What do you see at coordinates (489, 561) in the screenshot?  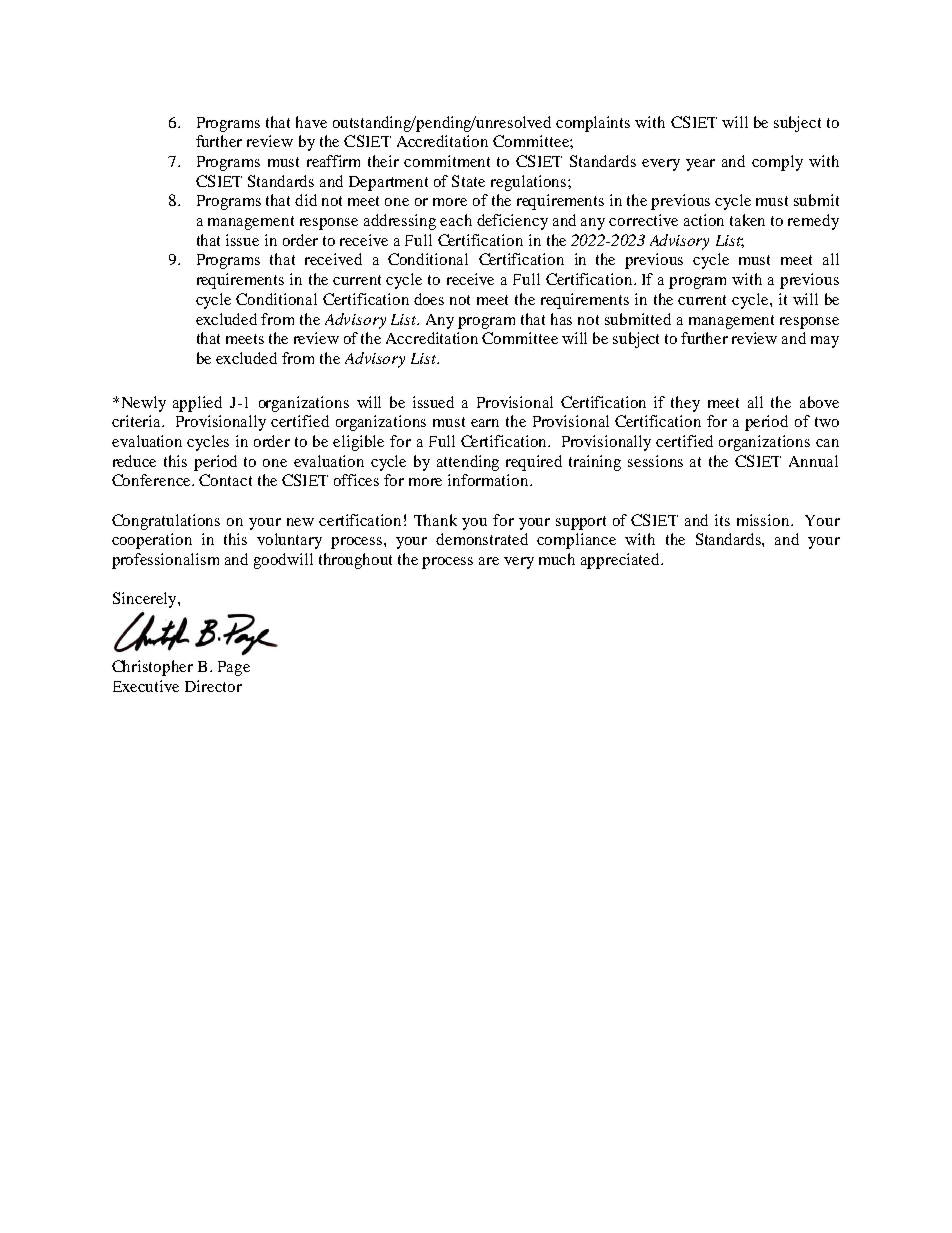 I see `are` at bounding box center [489, 561].
